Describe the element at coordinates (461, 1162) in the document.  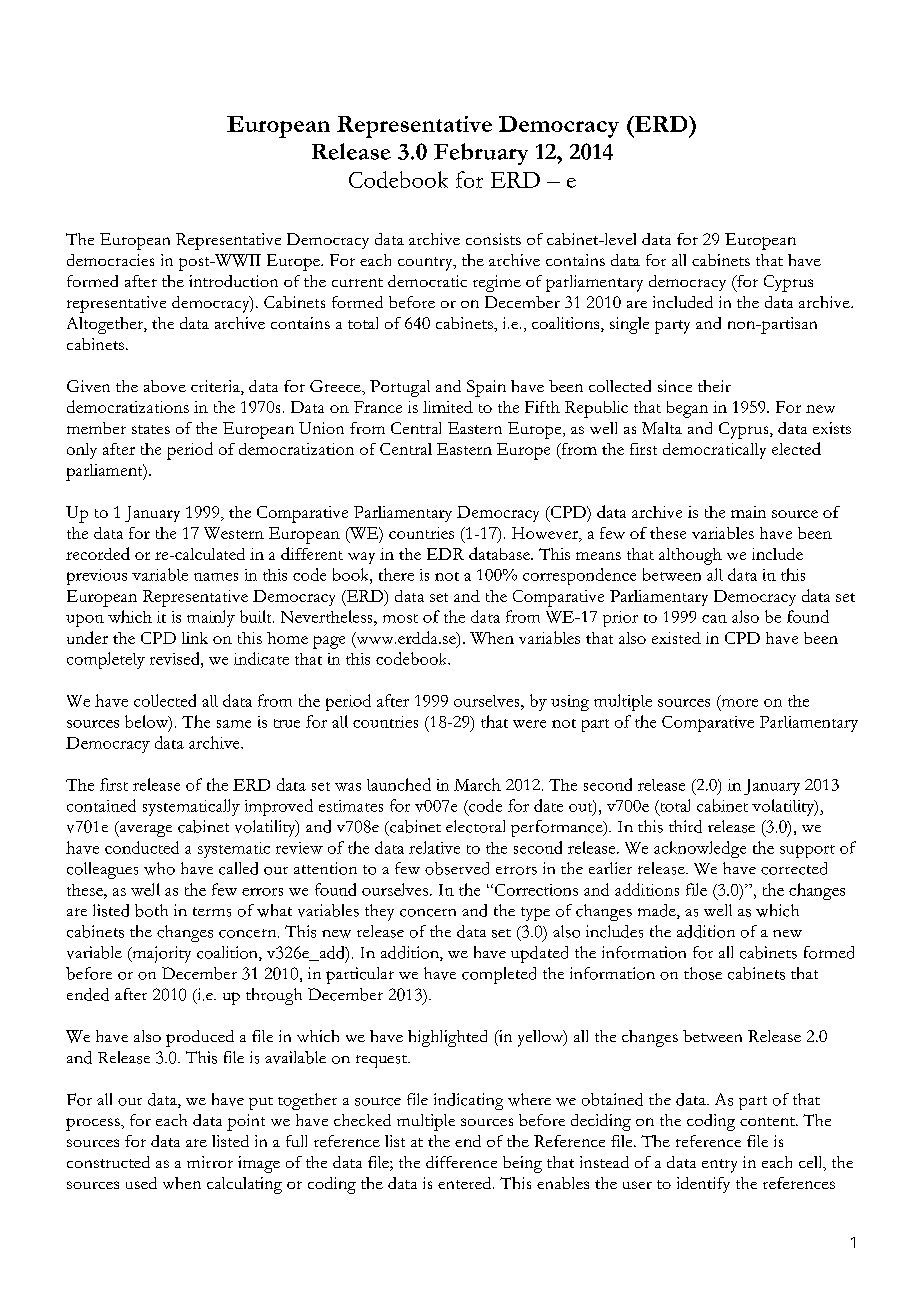
I see `difference` at that location.
